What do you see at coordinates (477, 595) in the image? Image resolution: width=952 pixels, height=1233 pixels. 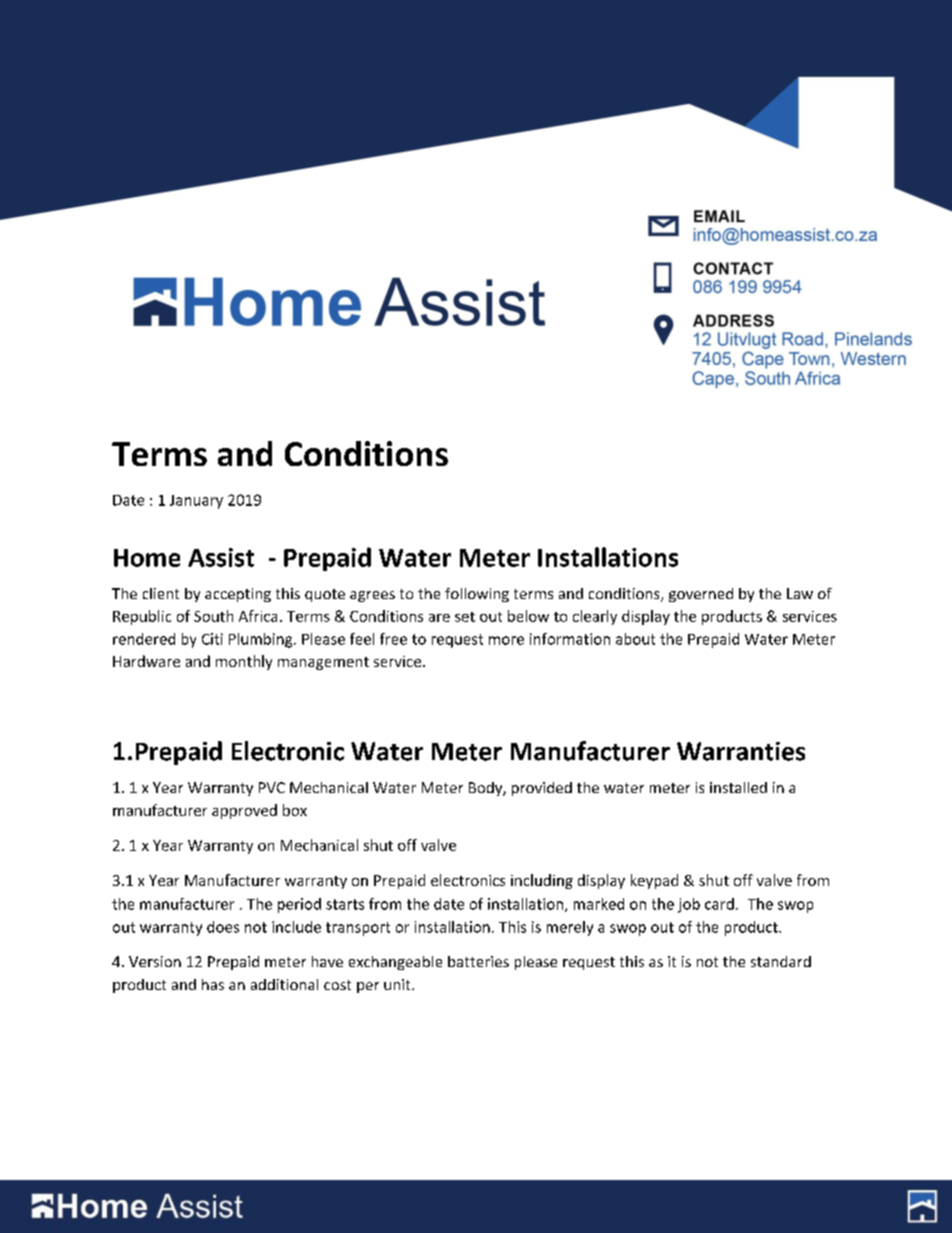 I see `following` at bounding box center [477, 595].
